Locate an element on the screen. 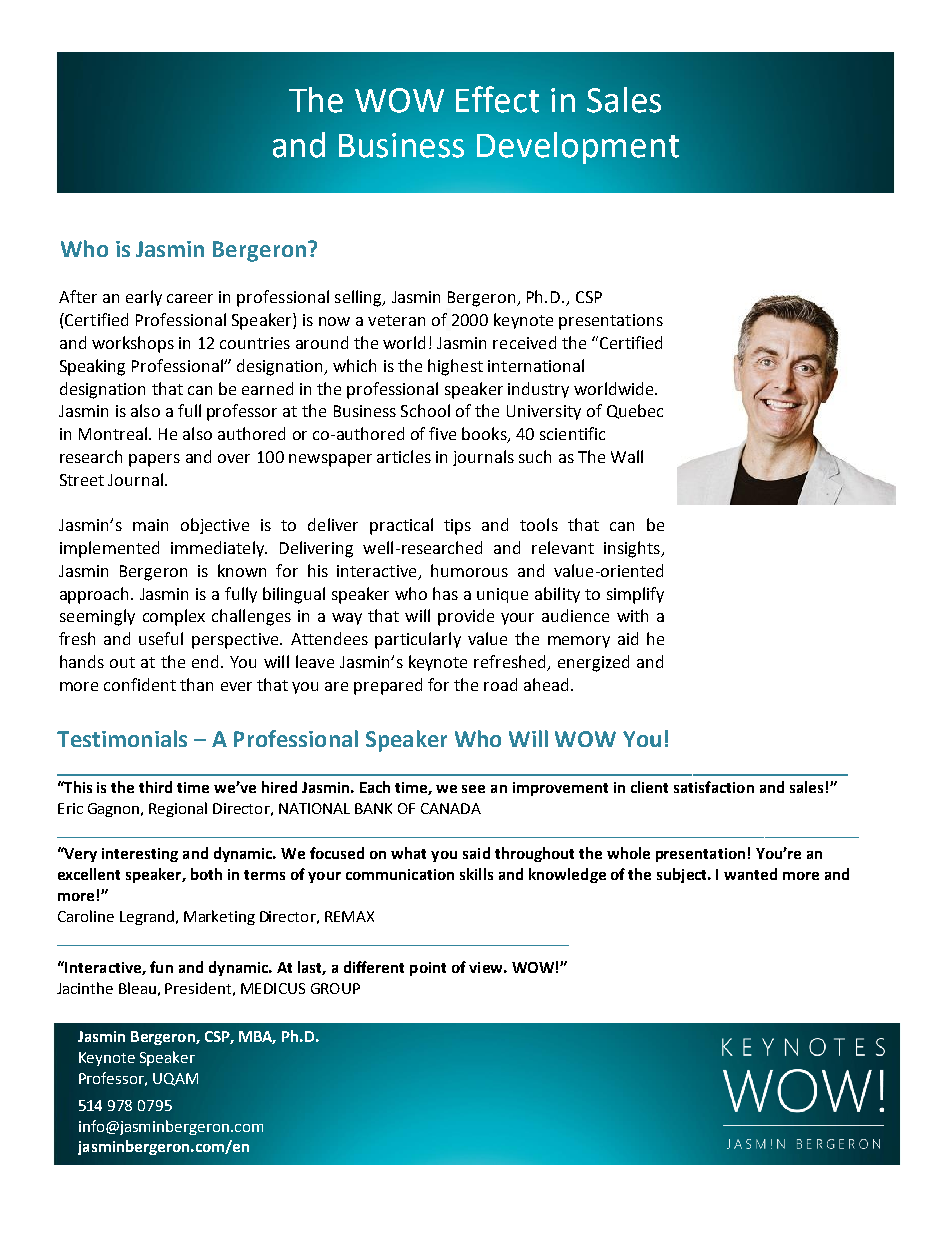 This screenshot has width=952, height=1233. early is located at coordinates (144, 298).
